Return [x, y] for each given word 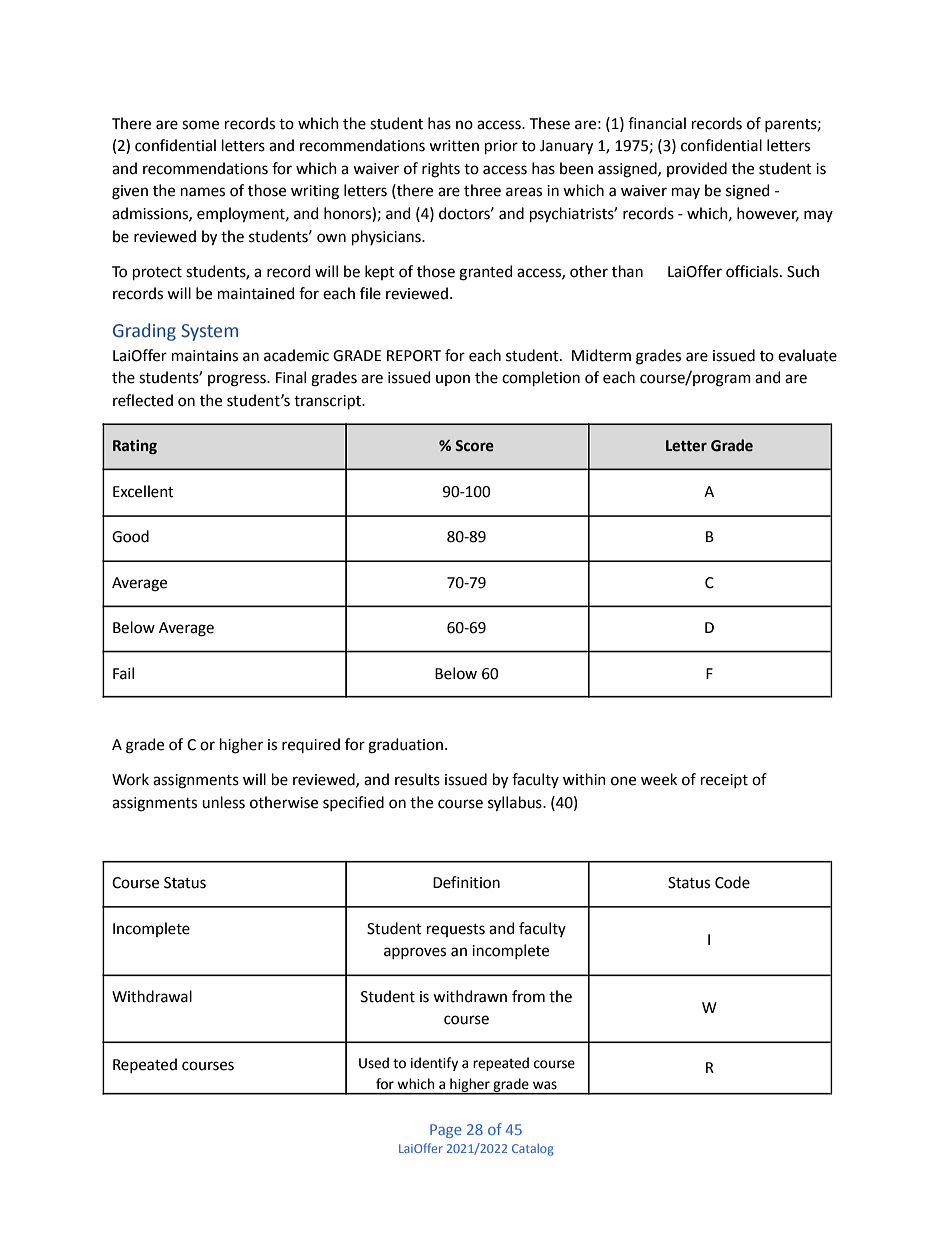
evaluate [807, 355]
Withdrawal [152, 996]
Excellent [143, 491]
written [454, 146]
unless [223, 802]
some [200, 125]
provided [697, 169]
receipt [724, 781]
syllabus [516, 804]
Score [474, 446]
